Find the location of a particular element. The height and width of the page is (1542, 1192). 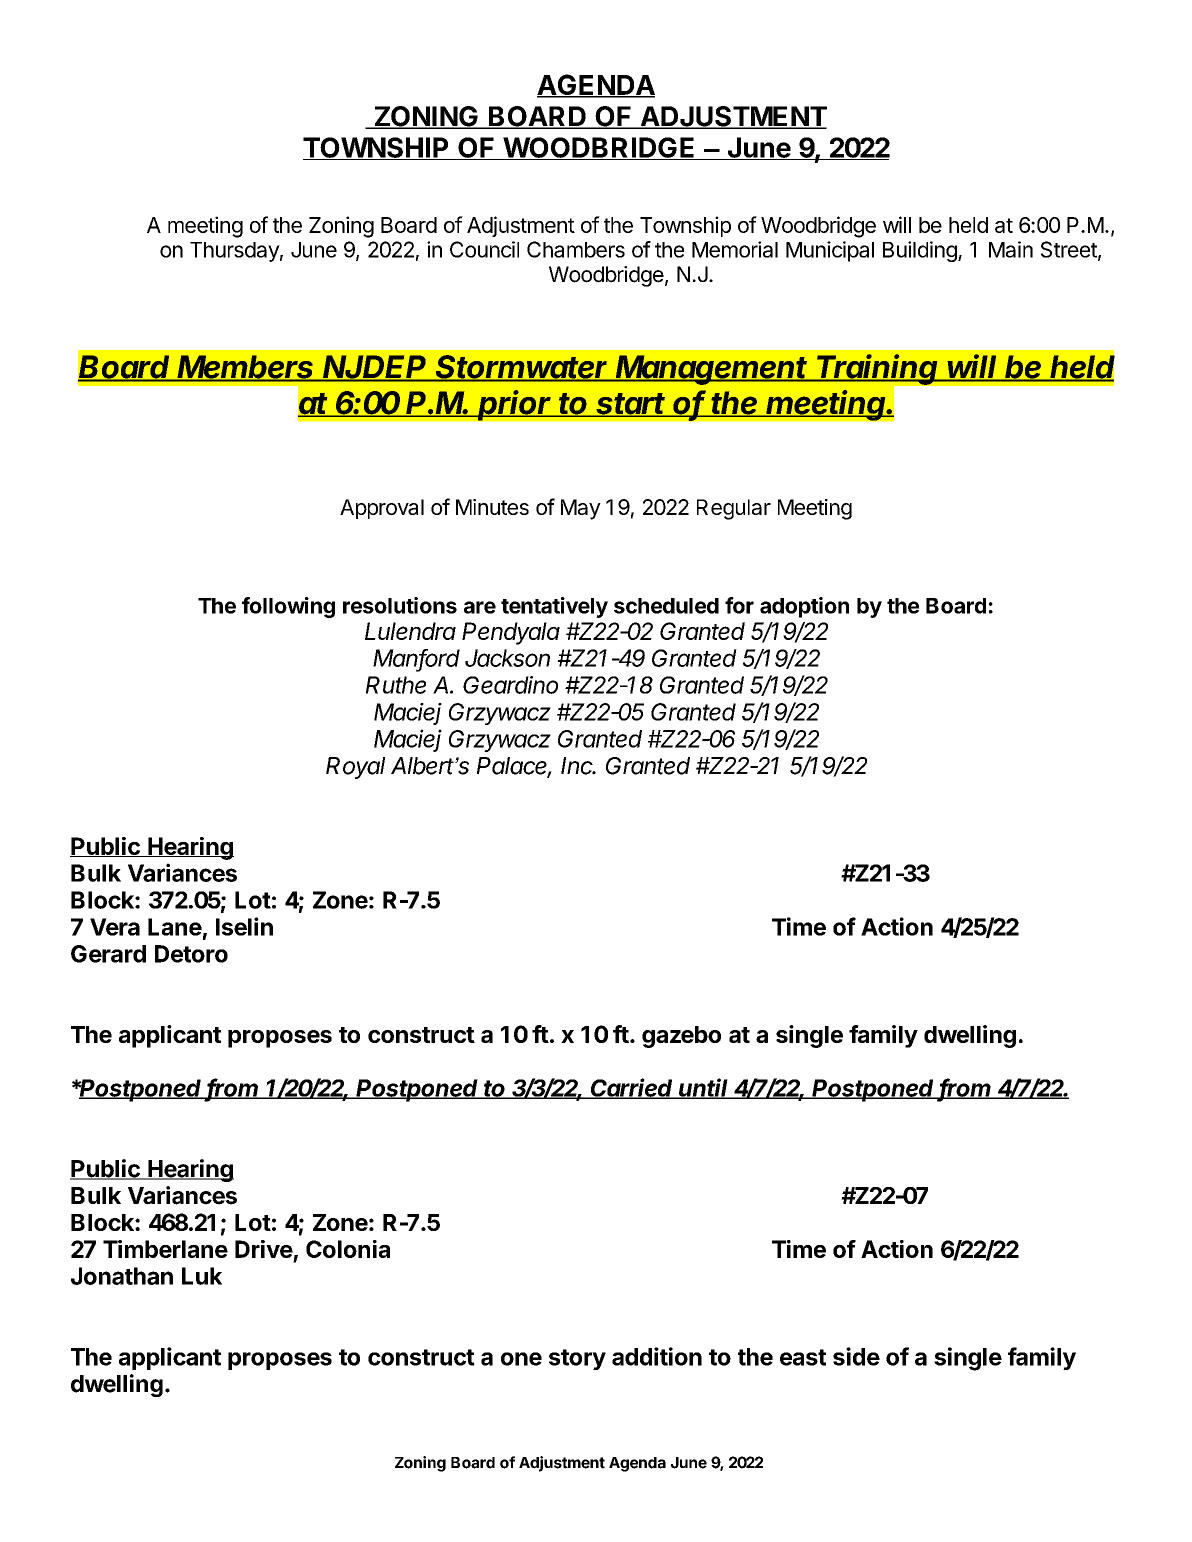

tentatively is located at coordinates (554, 607).
